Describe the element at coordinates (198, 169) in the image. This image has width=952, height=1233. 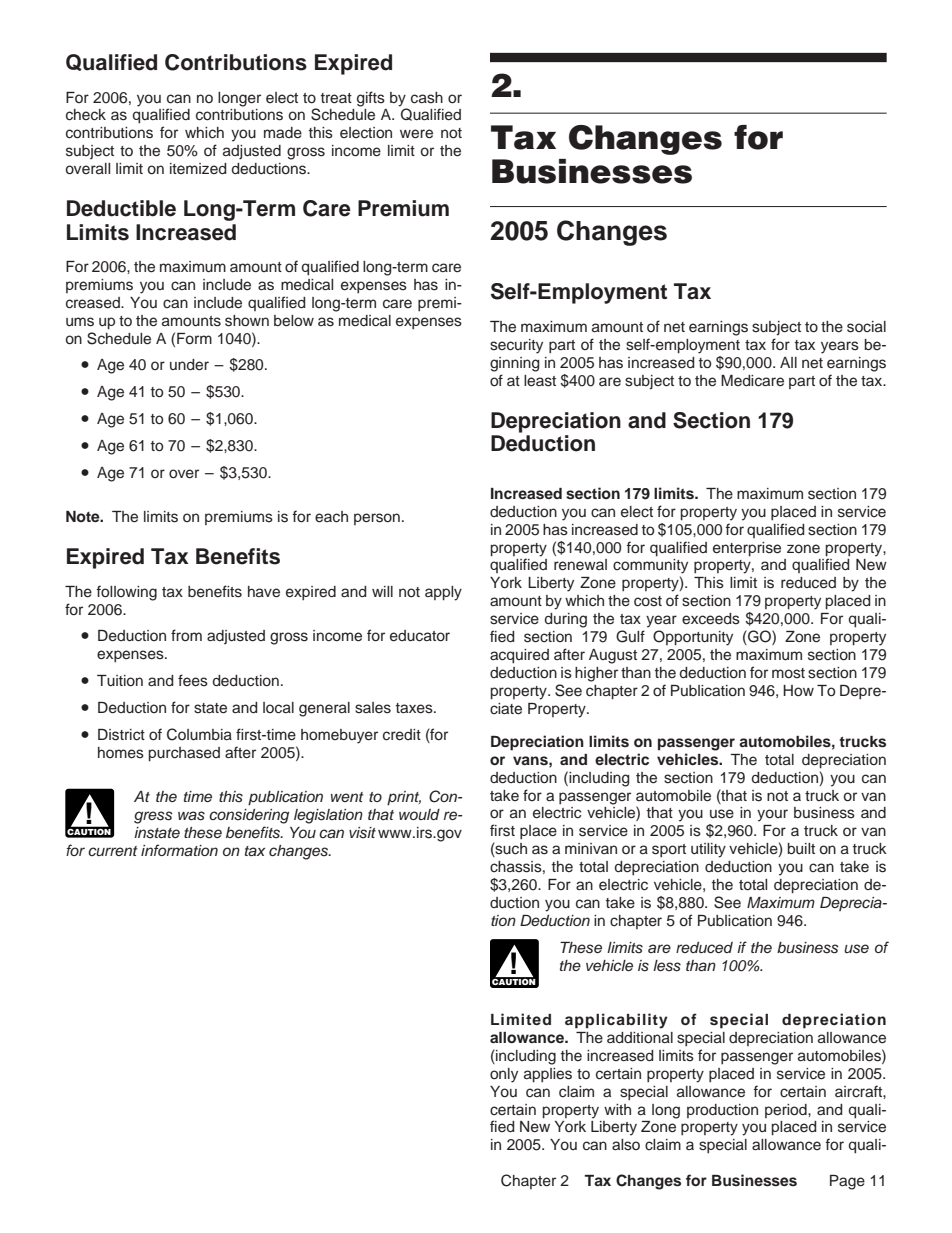
I see `itemized` at that location.
